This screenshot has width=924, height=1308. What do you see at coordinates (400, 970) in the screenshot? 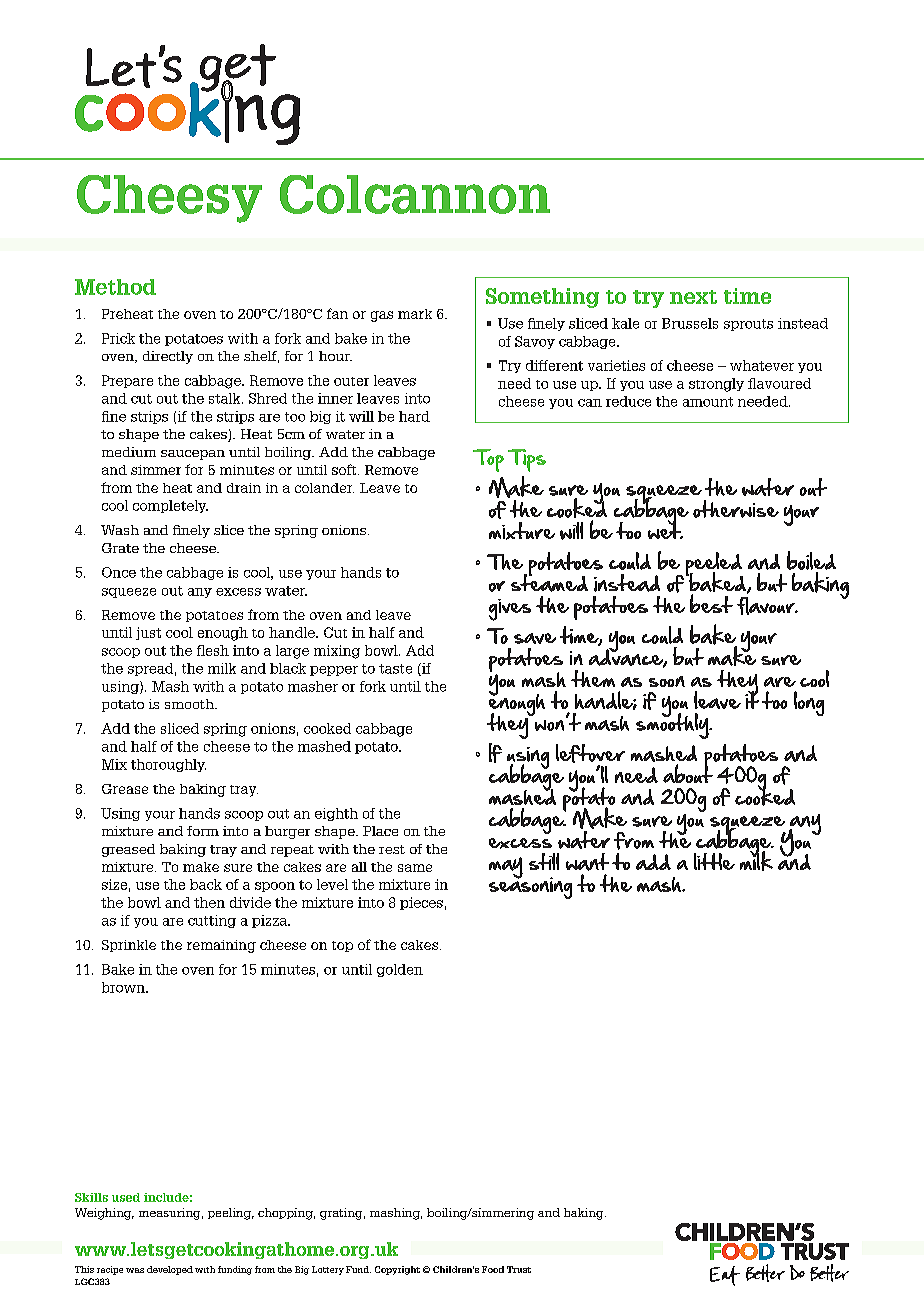
I see `golden` at bounding box center [400, 970].
